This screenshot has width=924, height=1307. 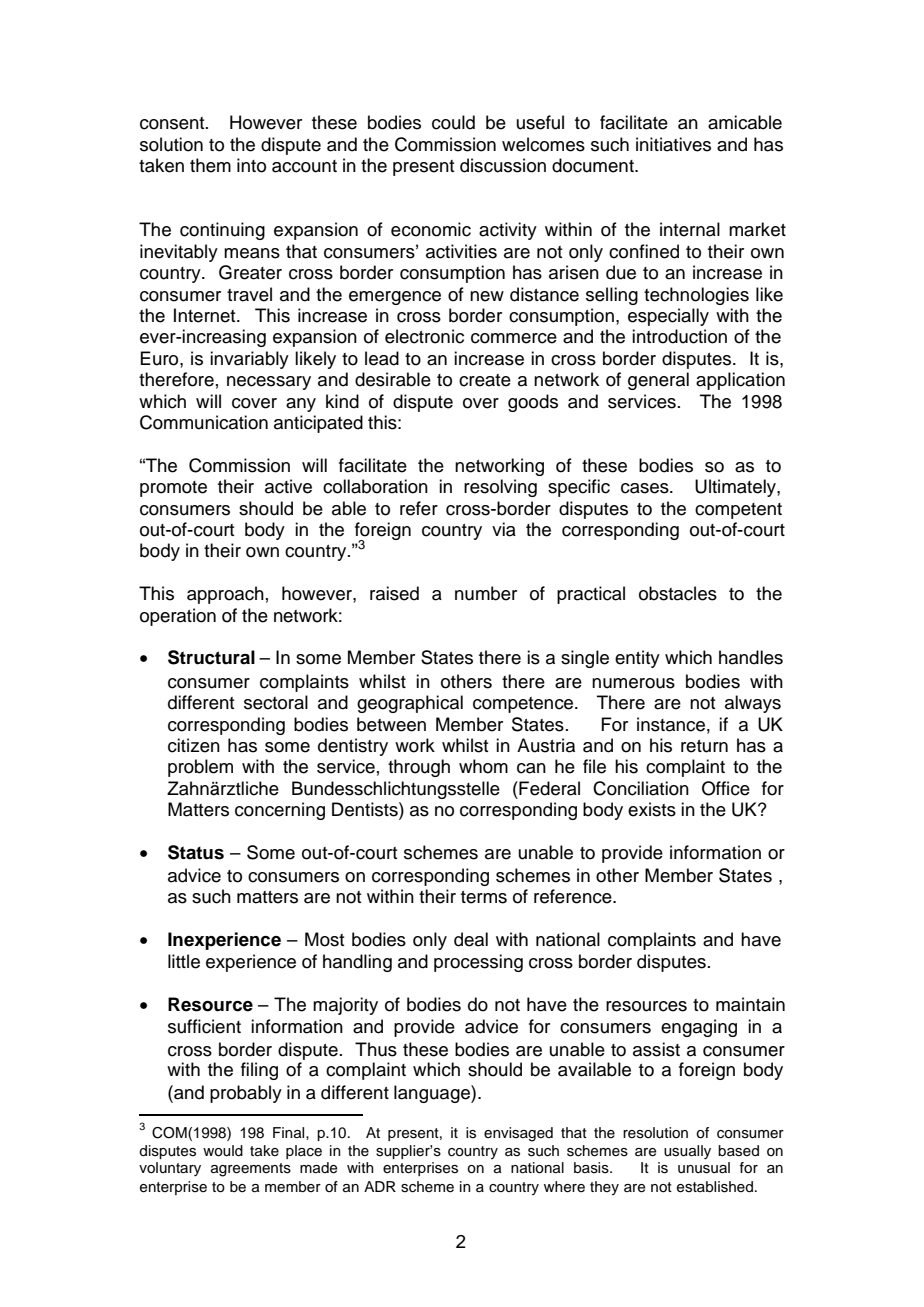 What do you see at coordinates (223, 1151) in the screenshot?
I see `would` at bounding box center [223, 1151].
